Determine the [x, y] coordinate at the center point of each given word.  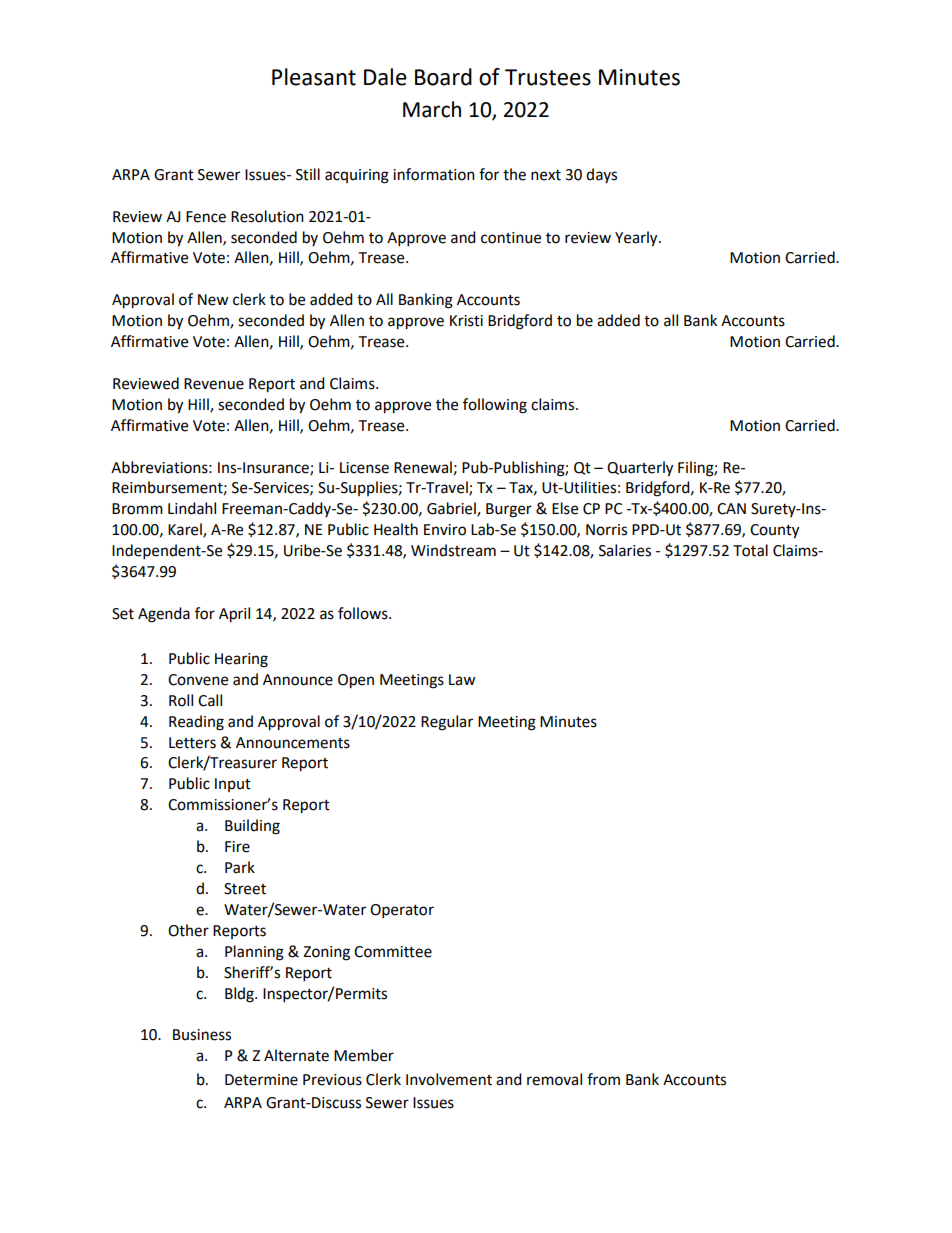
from [603, 1079]
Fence [206, 217]
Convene [198, 680]
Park [240, 867]
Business [202, 1035]
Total [750, 550]
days [601, 175]
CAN [731, 509]
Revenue [214, 384]
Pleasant [314, 77]
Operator [402, 911]
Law [462, 680]
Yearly [637, 239]
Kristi [466, 321]
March [432, 109]
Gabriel [452, 509]
